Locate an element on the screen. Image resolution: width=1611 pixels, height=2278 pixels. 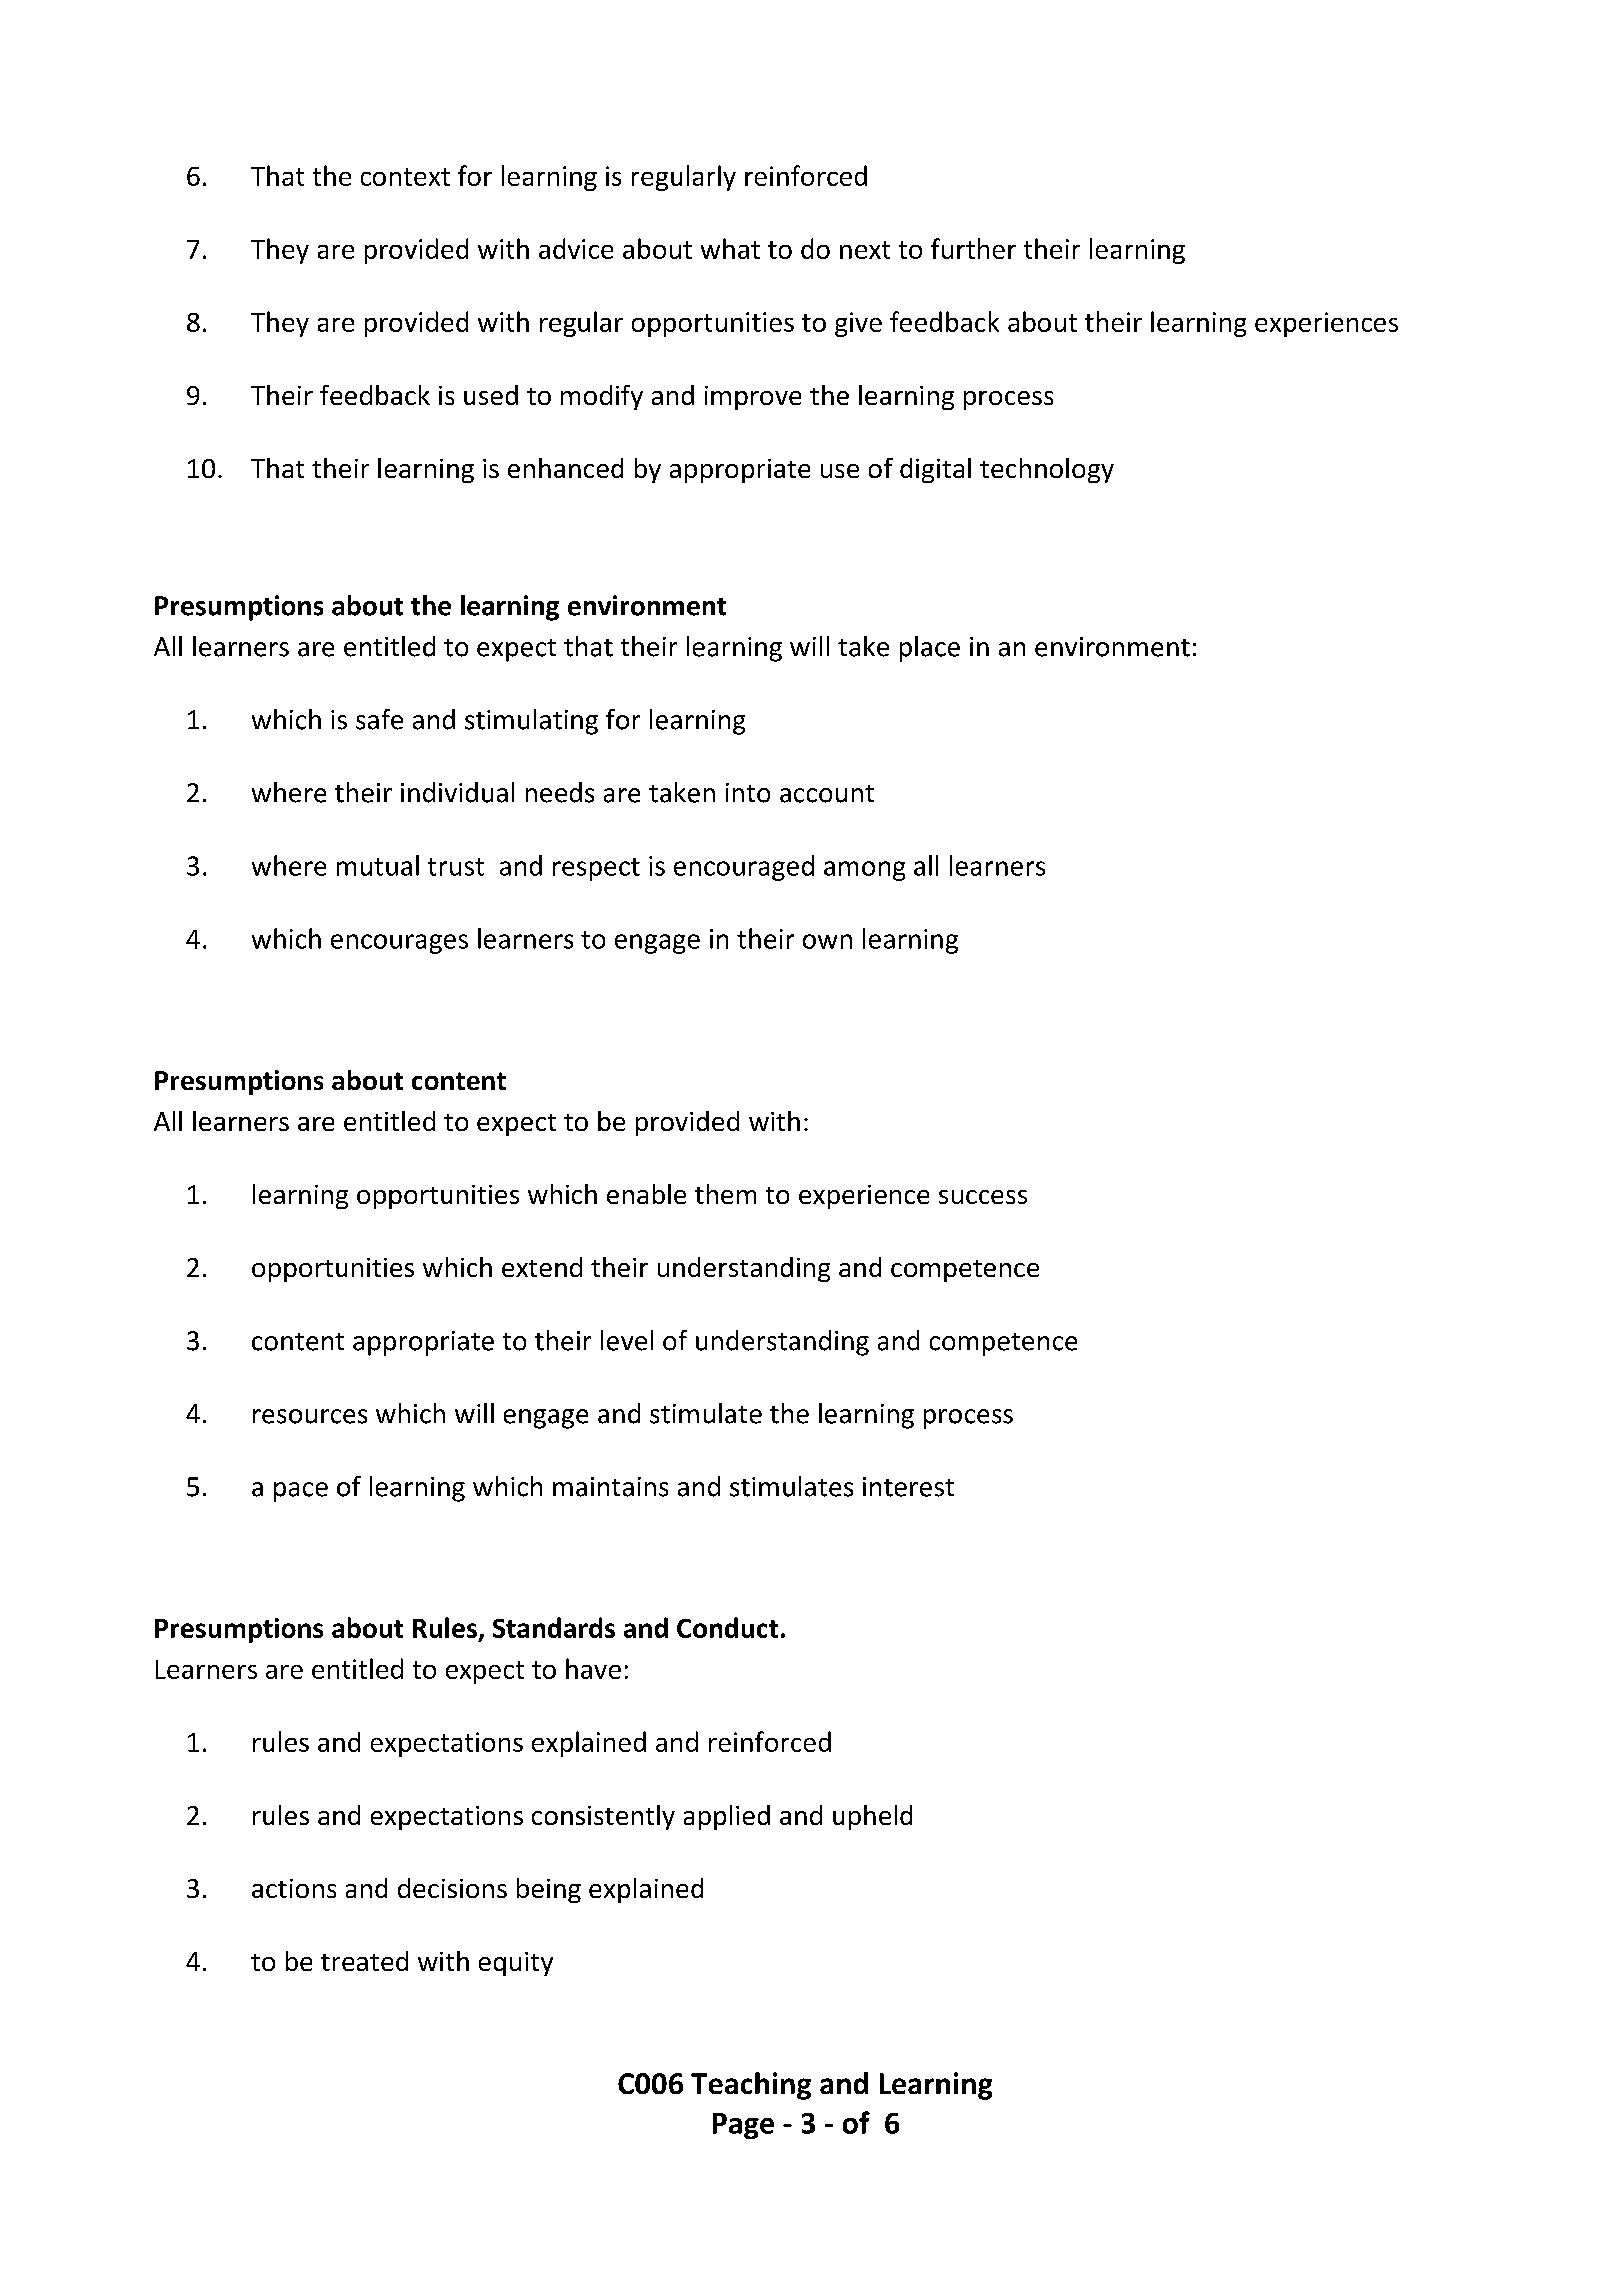
further is located at coordinates (973, 248).
